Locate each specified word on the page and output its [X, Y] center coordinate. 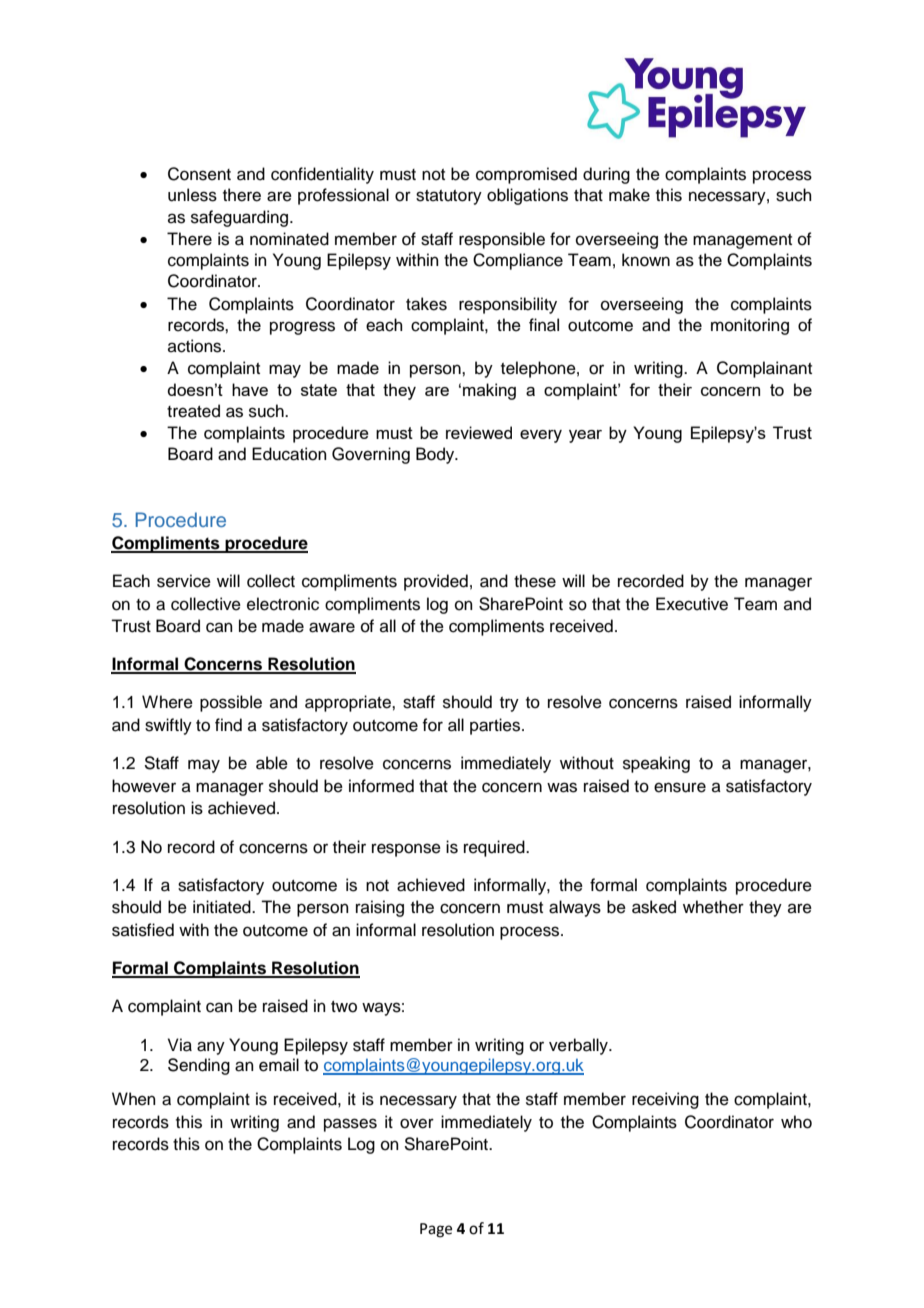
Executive [692, 604]
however [144, 786]
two [344, 1007]
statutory [449, 197]
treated [193, 411]
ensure [680, 787]
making [489, 391]
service [184, 581]
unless [192, 195]
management [742, 241]
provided [436, 582]
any [211, 1048]
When [134, 1099]
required [495, 848]
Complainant [764, 369]
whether [713, 907]
